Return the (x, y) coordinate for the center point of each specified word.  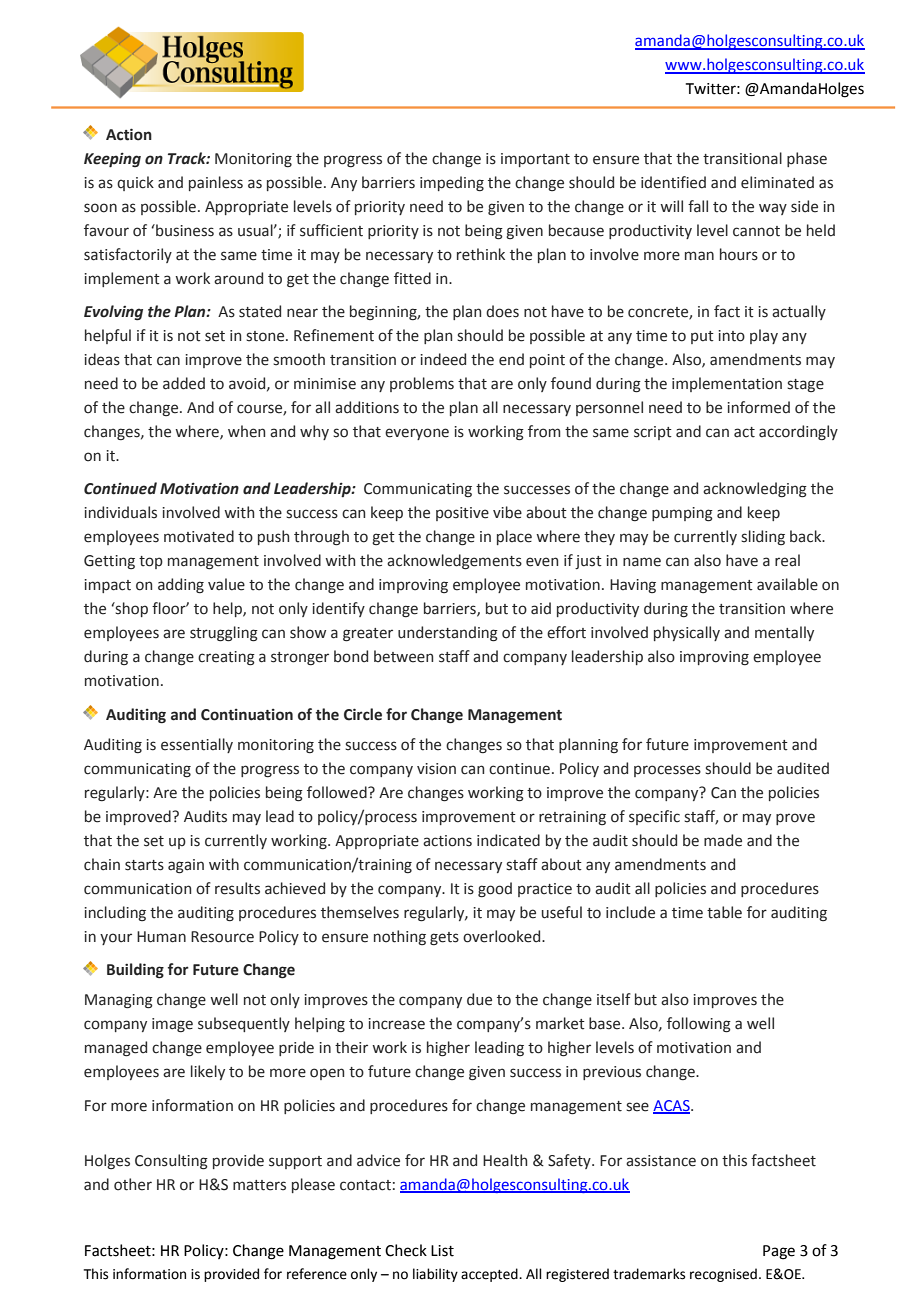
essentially (197, 745)
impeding (452, 183)
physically (687, 633)
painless (216, 183)
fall (698, 206)
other (133, 1184)
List (442, 1251)
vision (436, 769)
